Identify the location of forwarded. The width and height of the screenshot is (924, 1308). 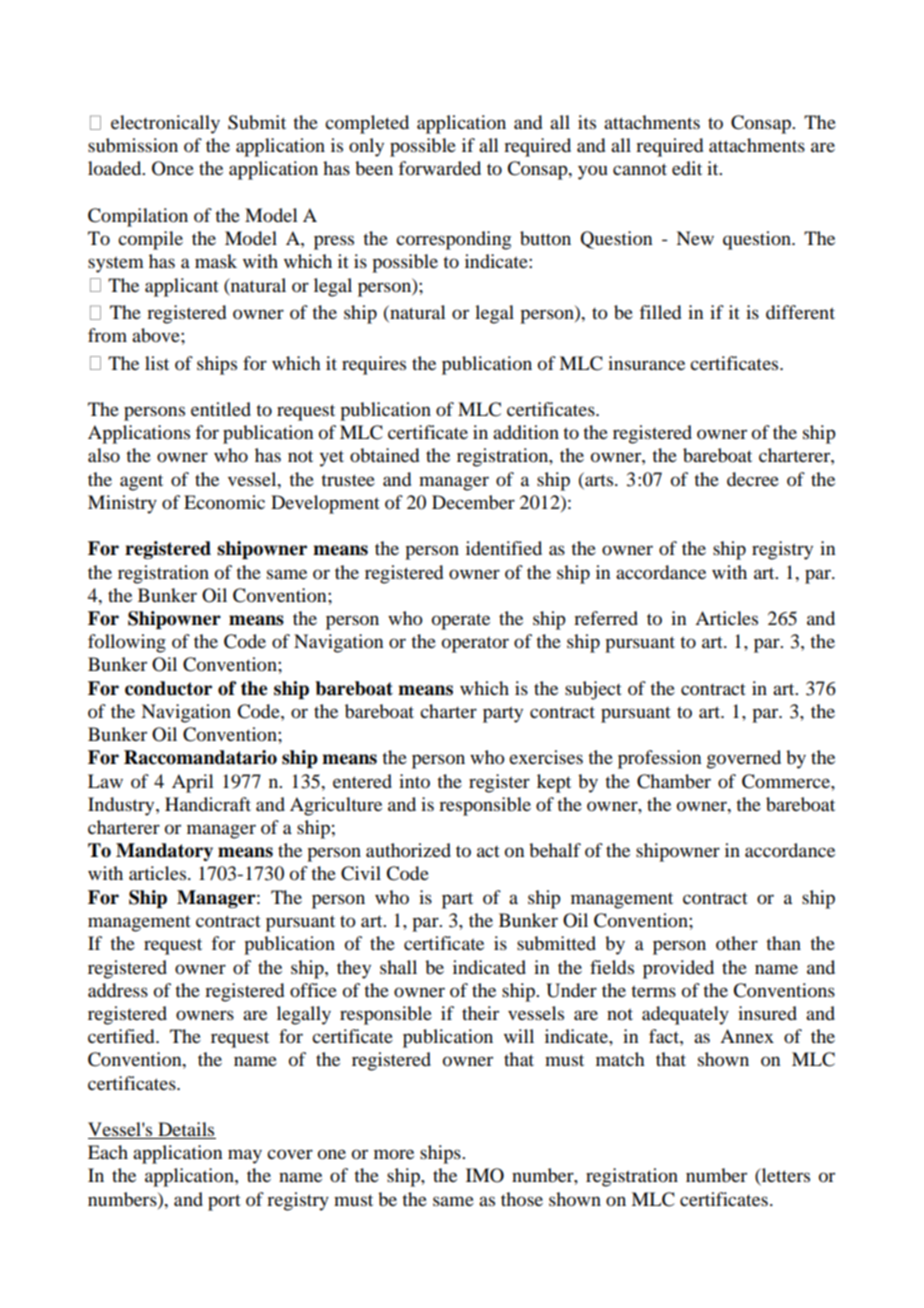
(439, 168).
